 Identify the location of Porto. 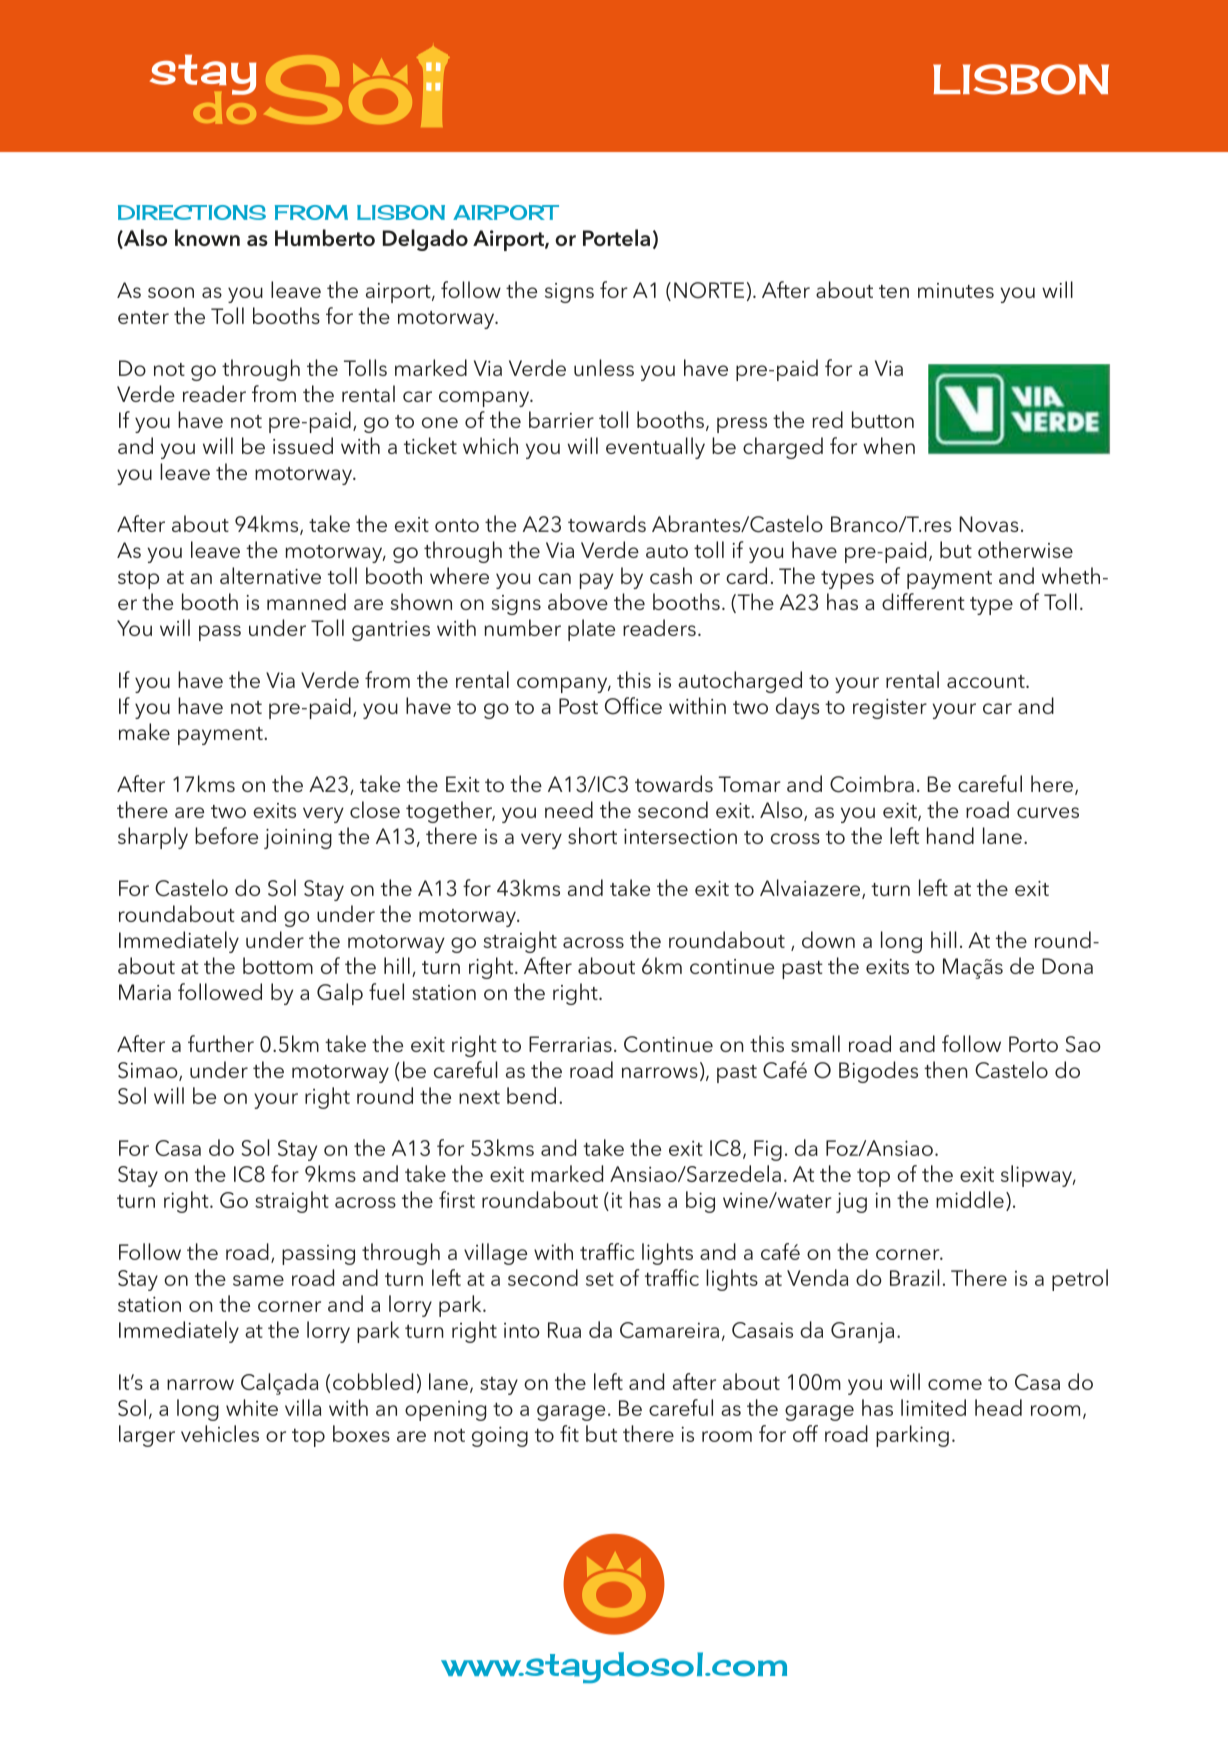
(1033, 1044).
